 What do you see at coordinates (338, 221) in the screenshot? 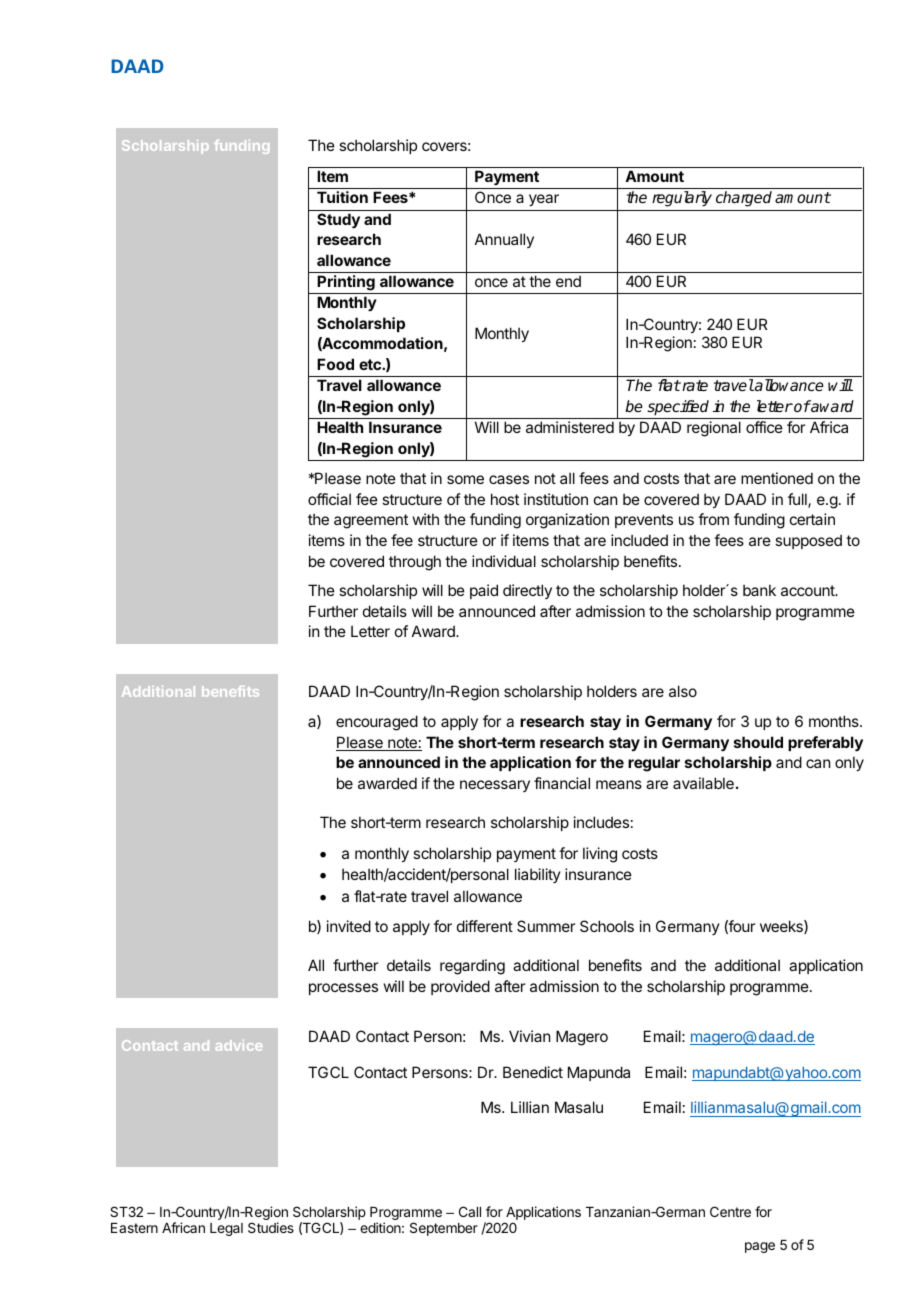
I see `Study` at bounding box center [338, 221].
